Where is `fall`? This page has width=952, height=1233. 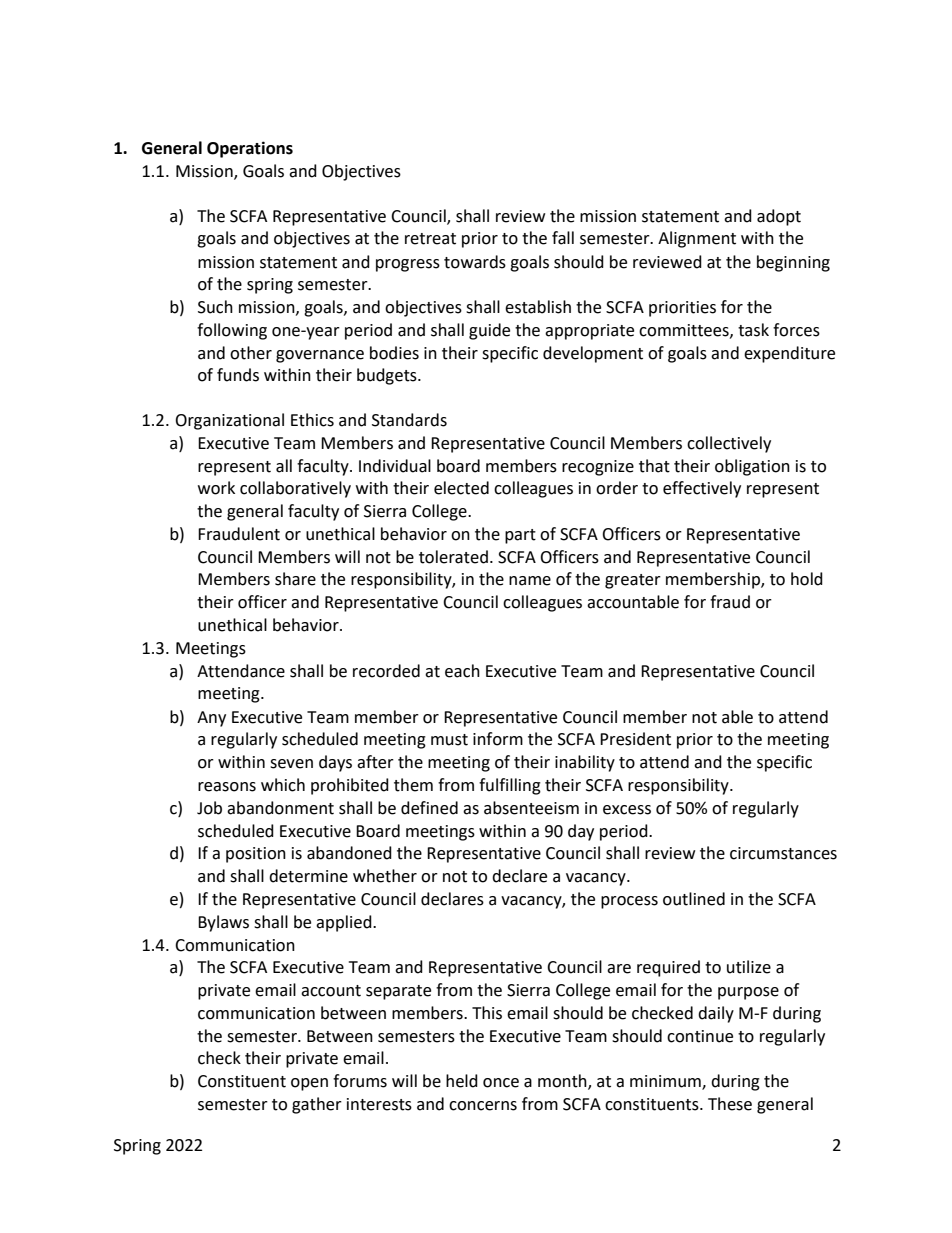
fall is located at coordinates (563, 238).
